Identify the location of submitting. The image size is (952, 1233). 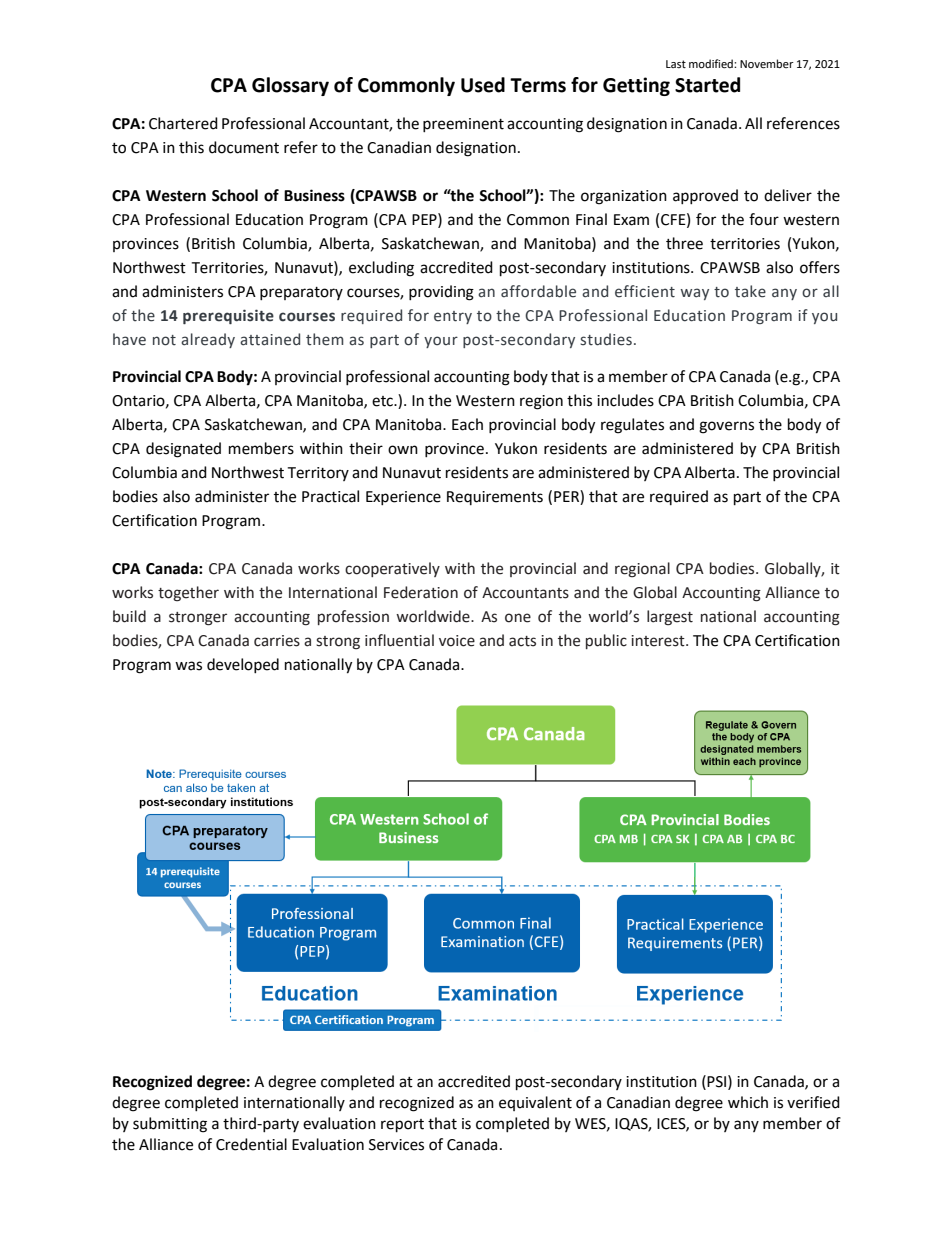
(170, 1125).
